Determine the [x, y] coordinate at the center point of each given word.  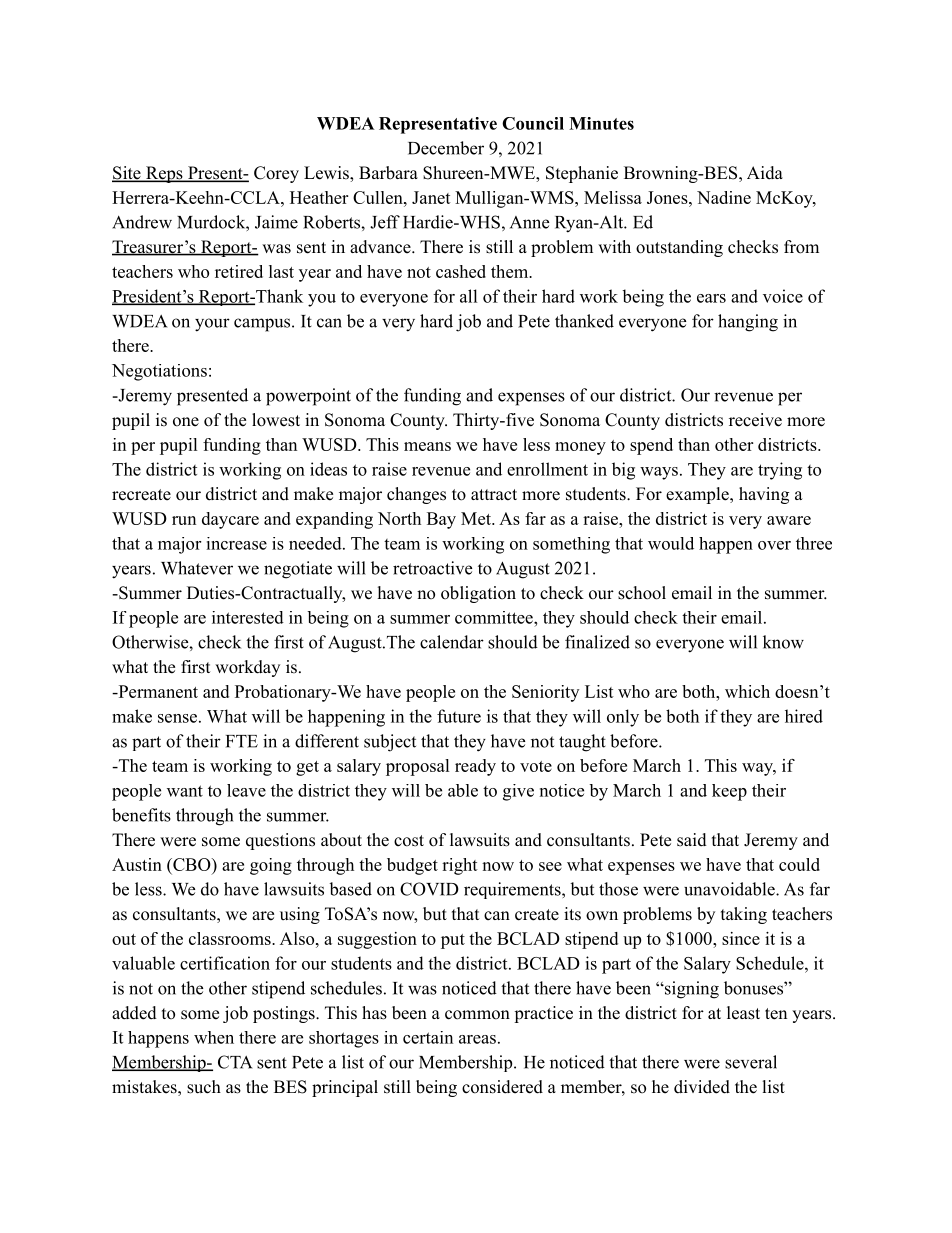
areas [477, 1039]
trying [780, 471]
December [446, 148]
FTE [242, 741]
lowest [276, 420]
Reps [164, 174]
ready [475, 767]
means [427, 446]
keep [729, 792]
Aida [765, 173]
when [214, 1037]
